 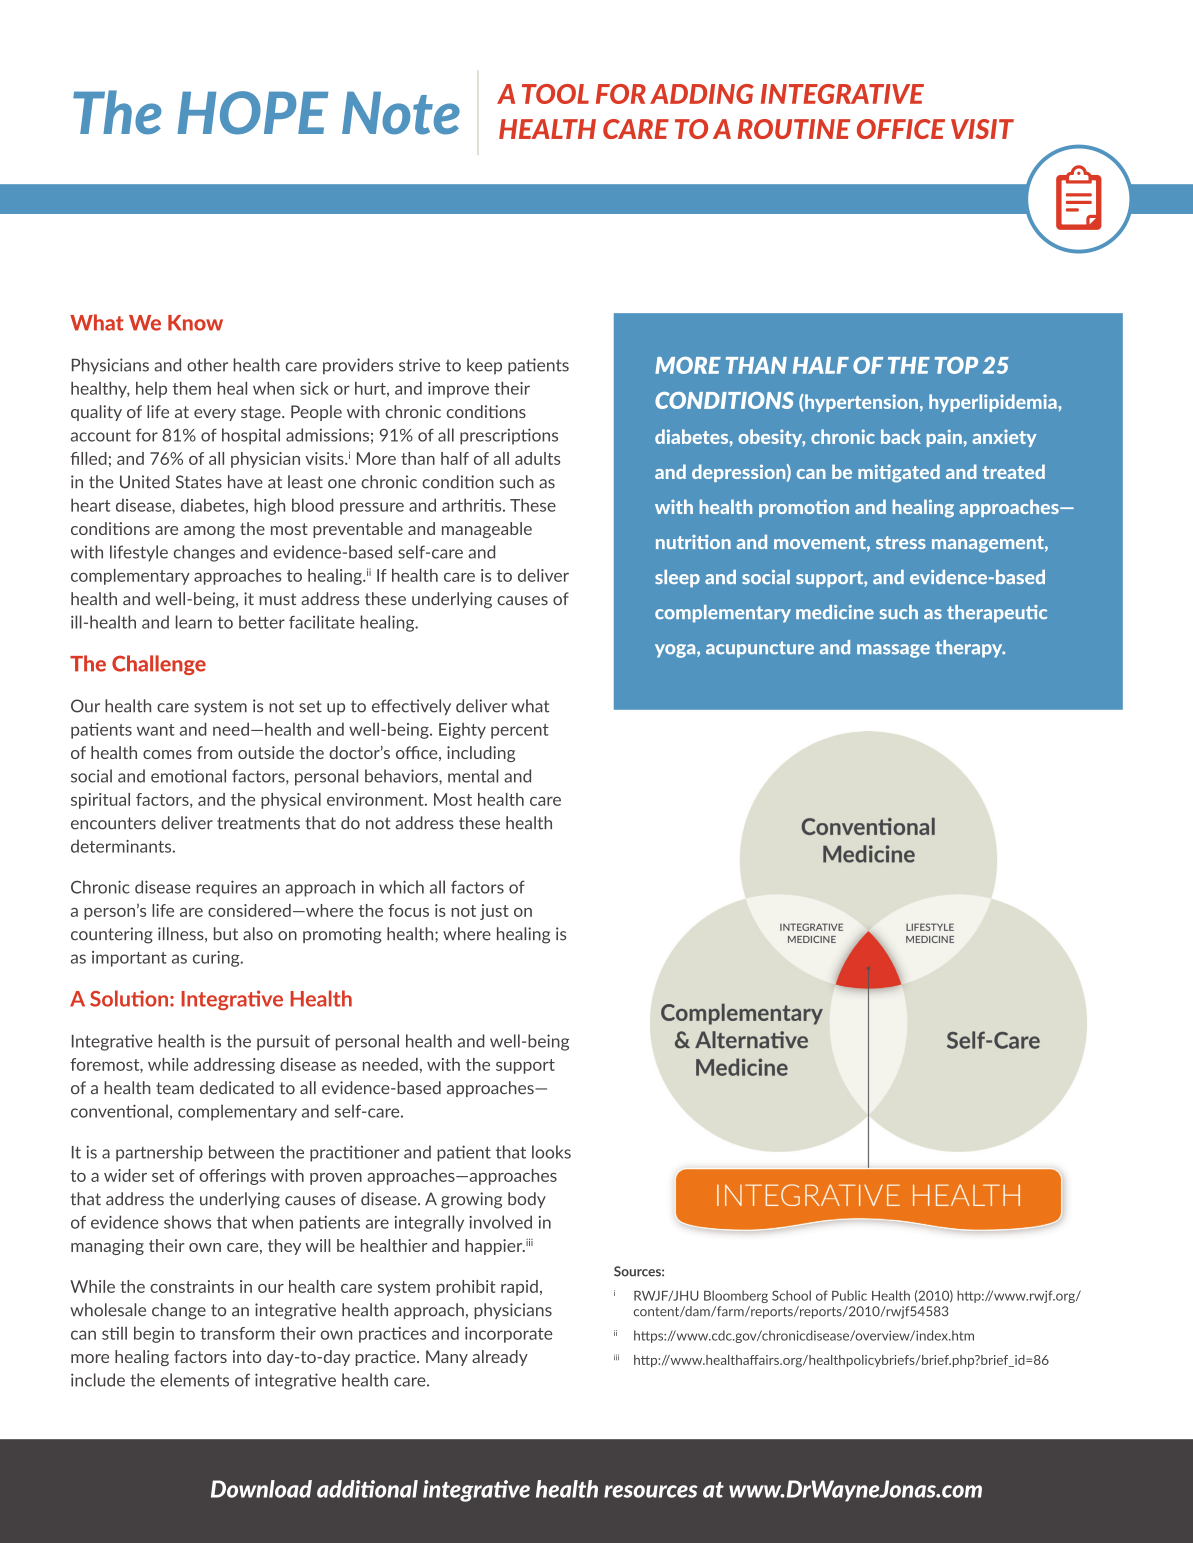 What do you see at coordinates (261, 1489) in the image?
I see `Download` at bounding box center [261, 1489].
